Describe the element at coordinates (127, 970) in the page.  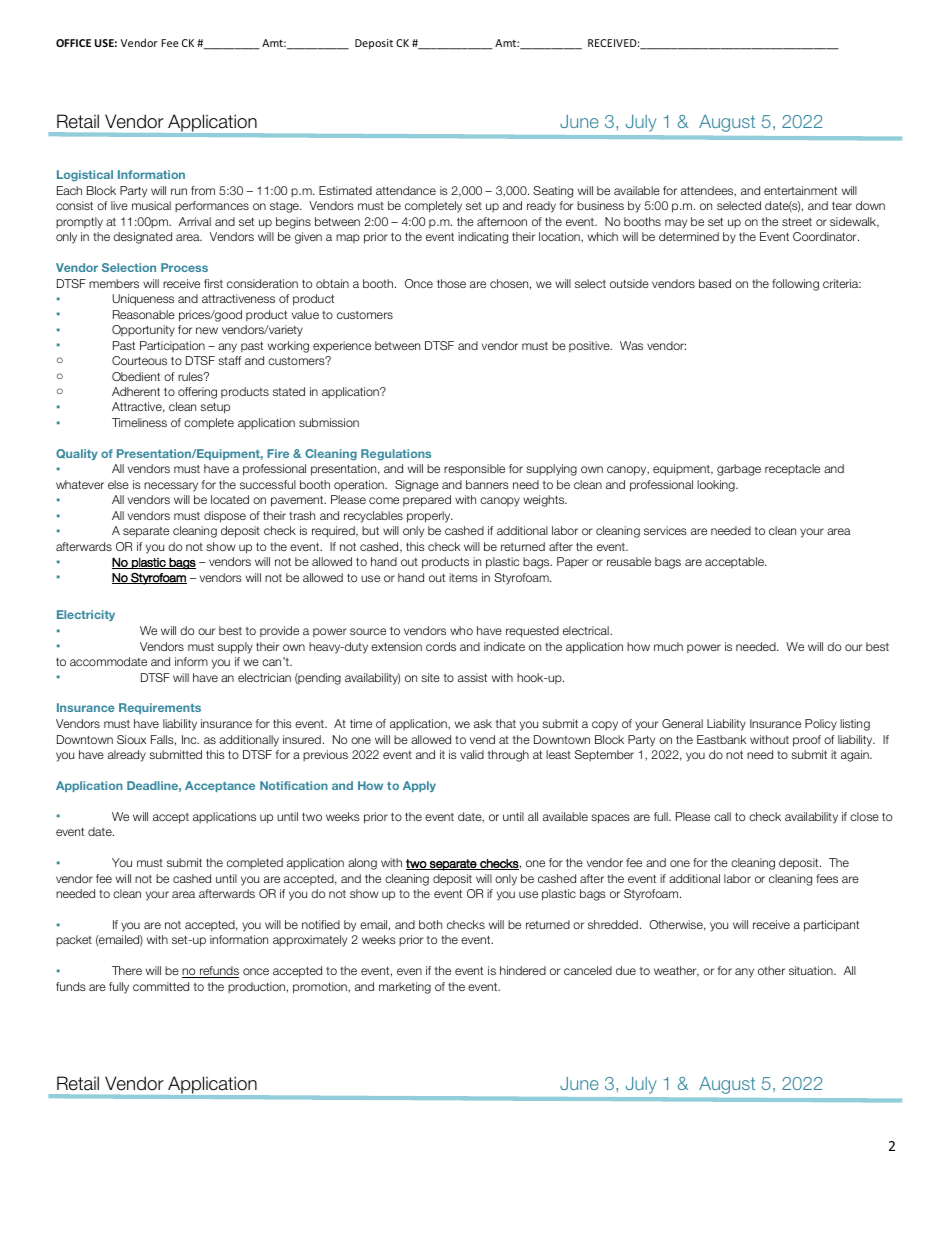
I see `There` at that location.
